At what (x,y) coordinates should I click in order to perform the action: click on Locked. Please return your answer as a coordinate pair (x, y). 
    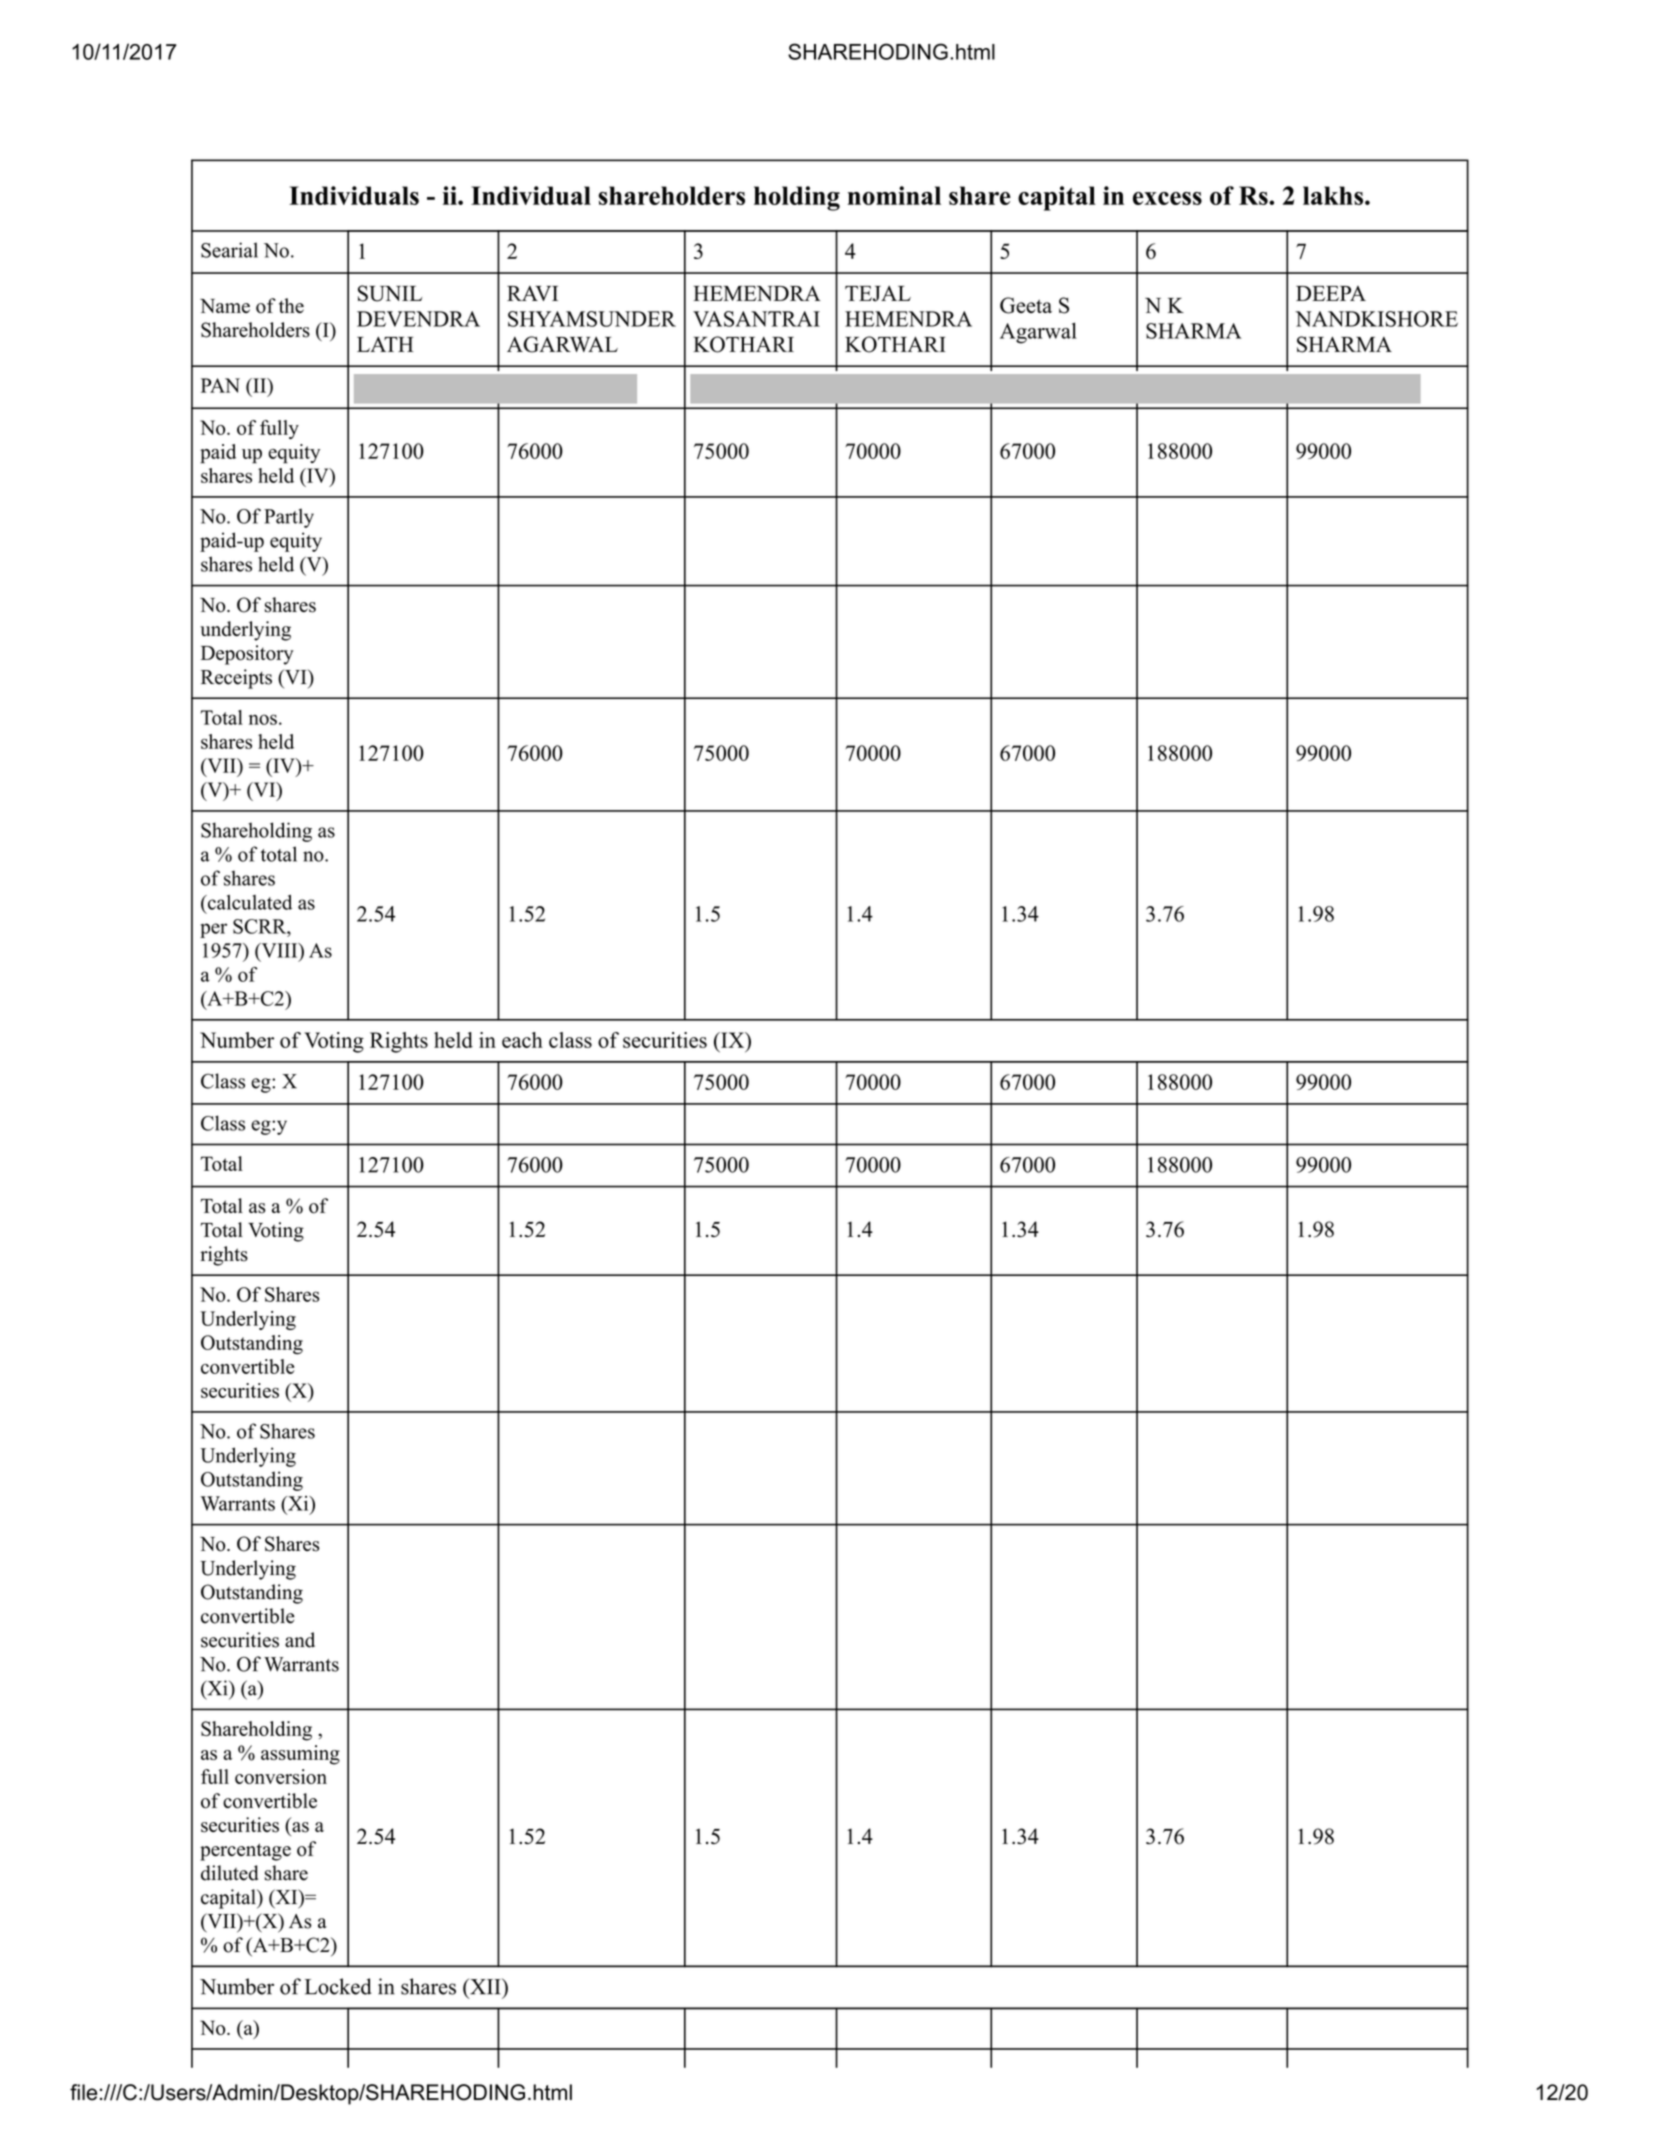
    Looking at the image, I should click on (338, 1986).
